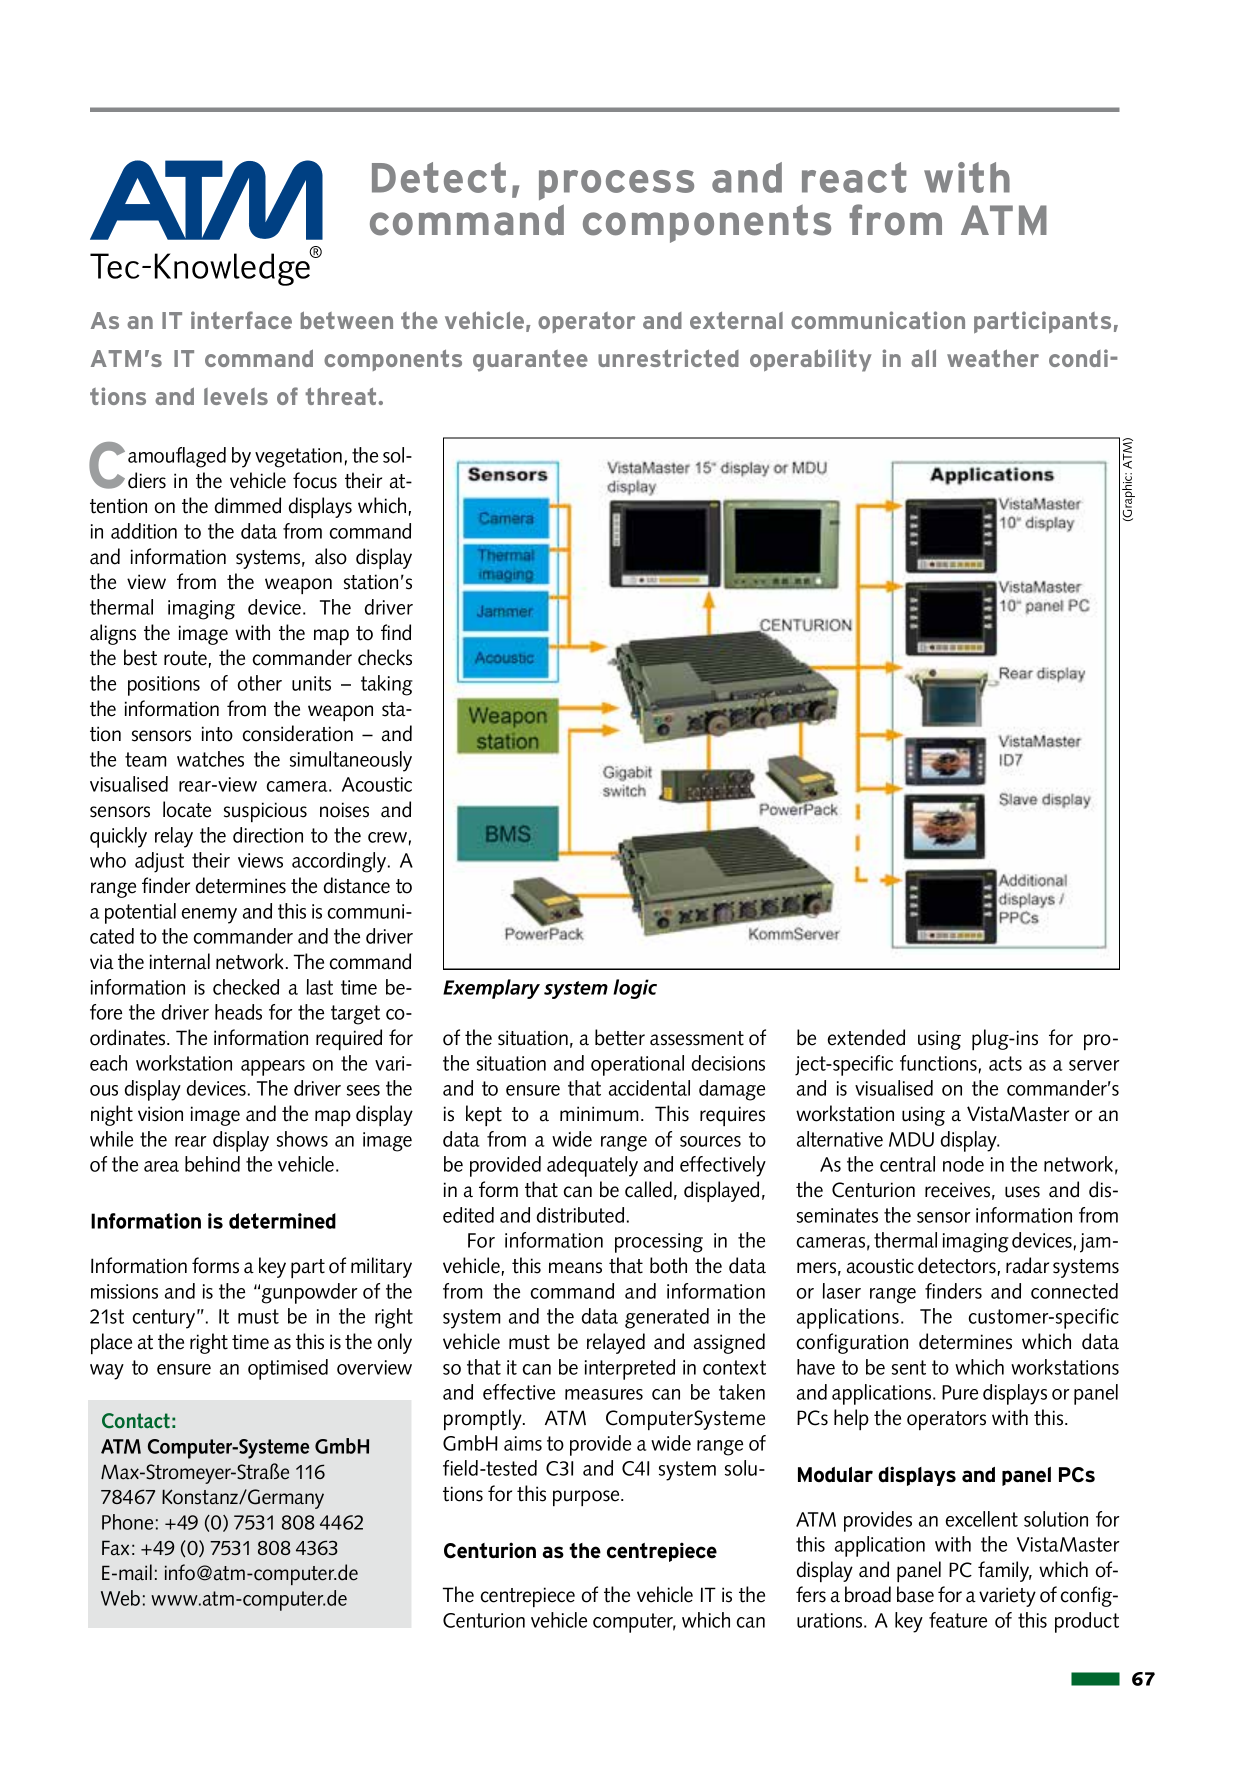 The width and height of the document is (1257, 1777). Describe the element at coordinates (260, 683) in the document. I see `other` at that location.
